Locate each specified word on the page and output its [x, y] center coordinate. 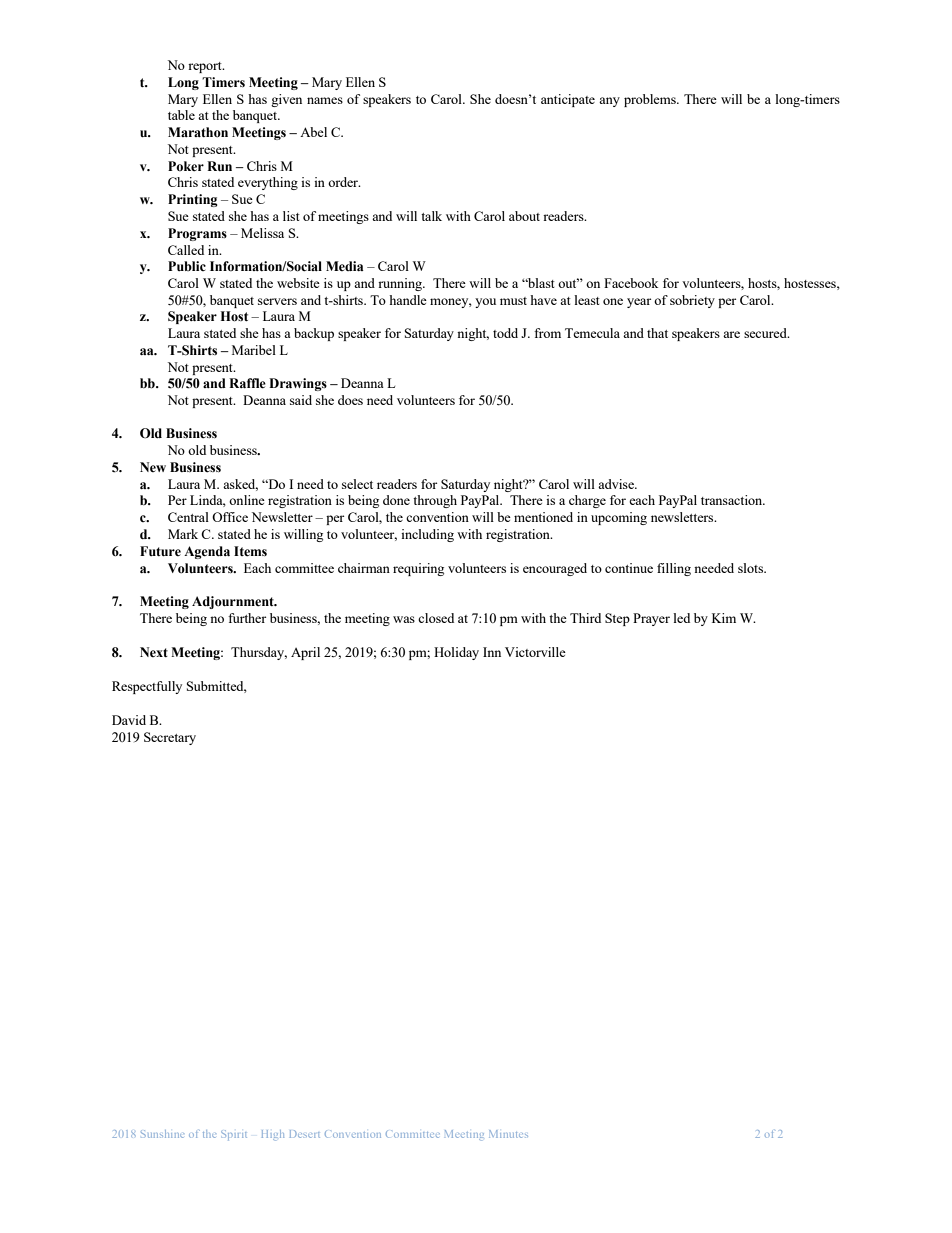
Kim [724, 618]
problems [651, 100]
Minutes [508, 1134]
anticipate [568, 100]
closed [436, 618]
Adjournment [234, 602]
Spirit [234, 1135]
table [181, 115]
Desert [305, 1134]
